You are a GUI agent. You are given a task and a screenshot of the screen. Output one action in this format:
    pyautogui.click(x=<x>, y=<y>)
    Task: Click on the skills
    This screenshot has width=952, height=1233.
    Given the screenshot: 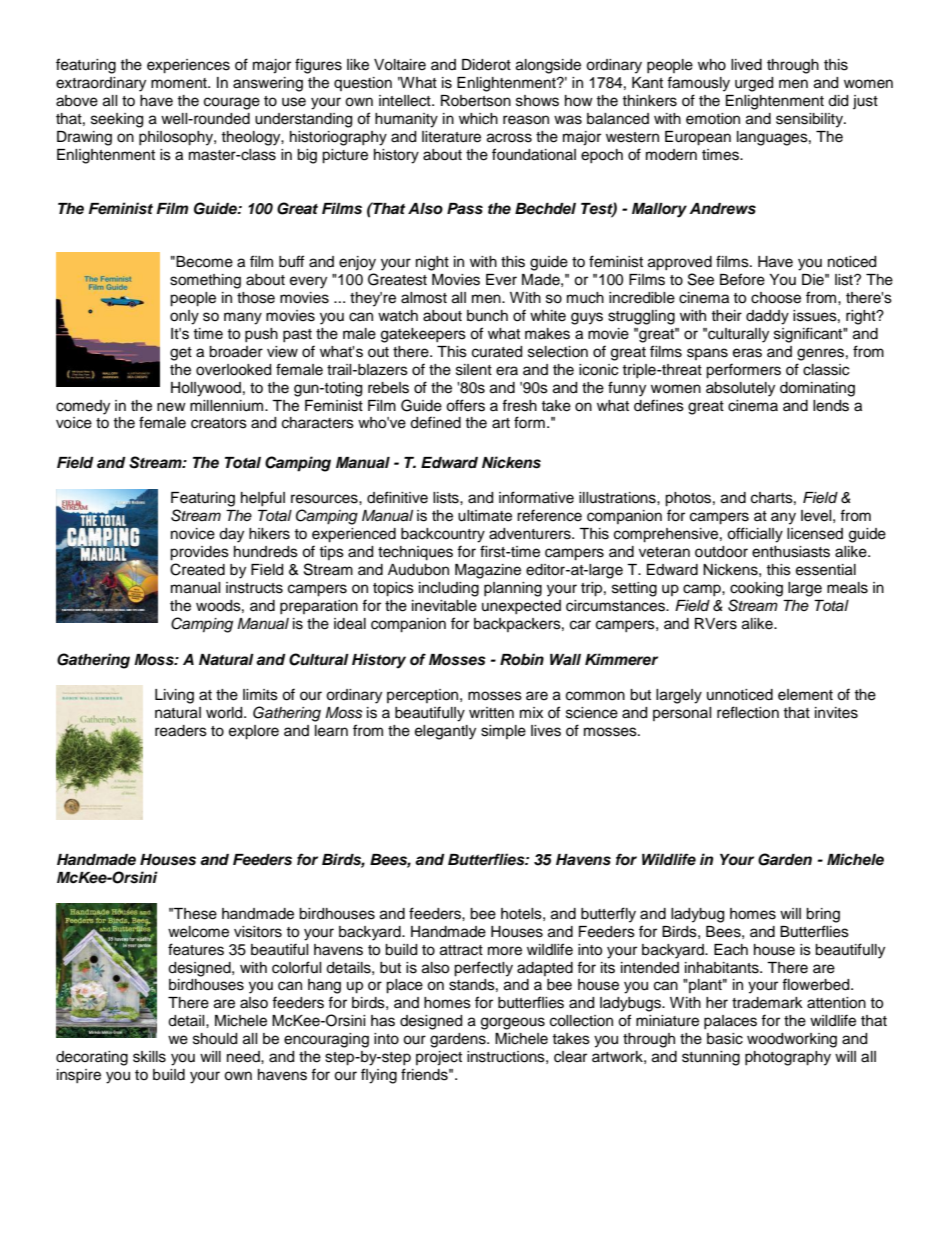 What is the action you would take?
    pyautogui.click(x=149, y=1057)
